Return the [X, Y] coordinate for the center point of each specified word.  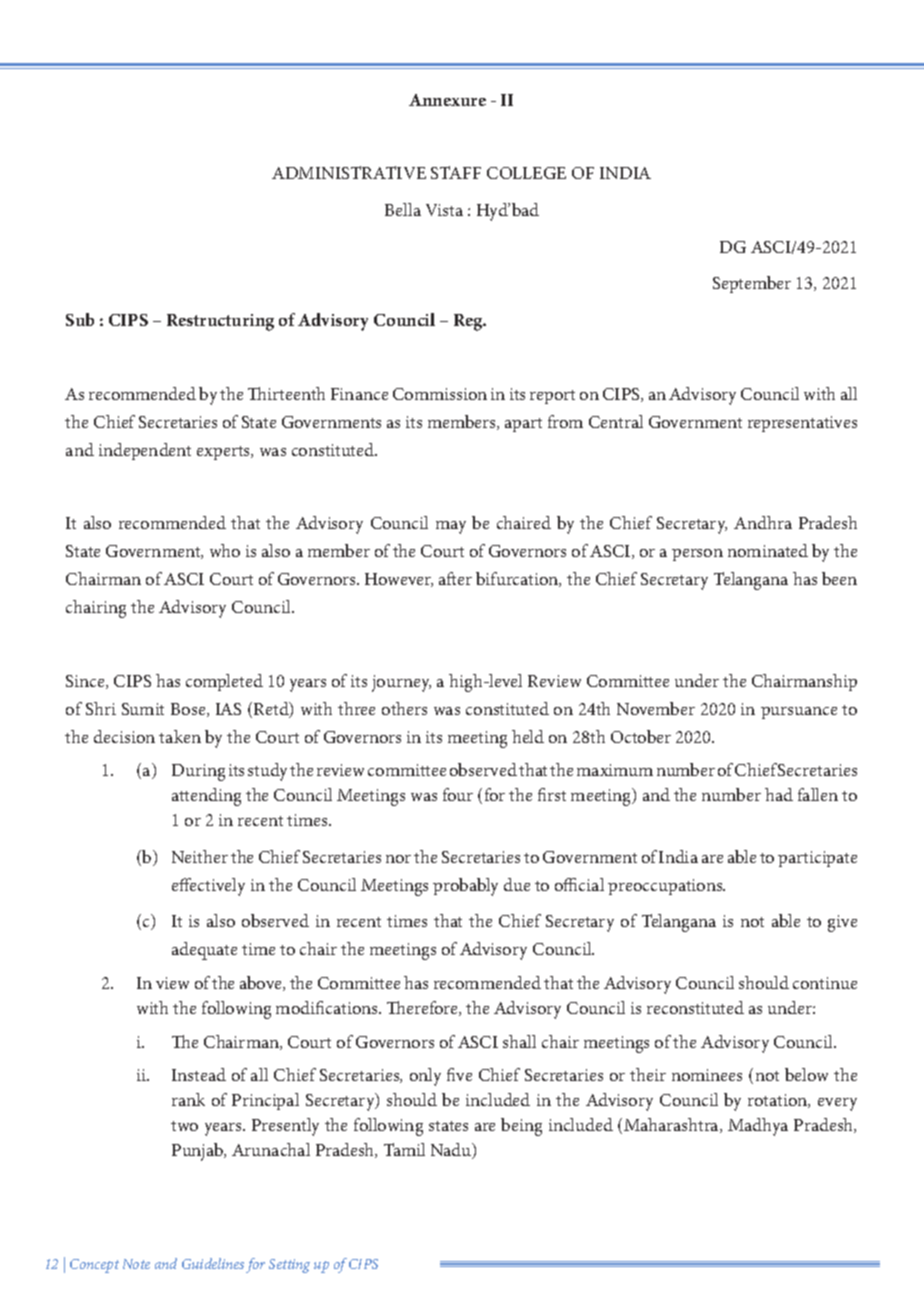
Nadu [452, 1151]
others [404, 708]
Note [136, 1264]
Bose [189, 710]
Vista [444, 210]
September [752, 284]
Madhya [758, 1127]
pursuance [799, 713]
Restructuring [220, 322]
